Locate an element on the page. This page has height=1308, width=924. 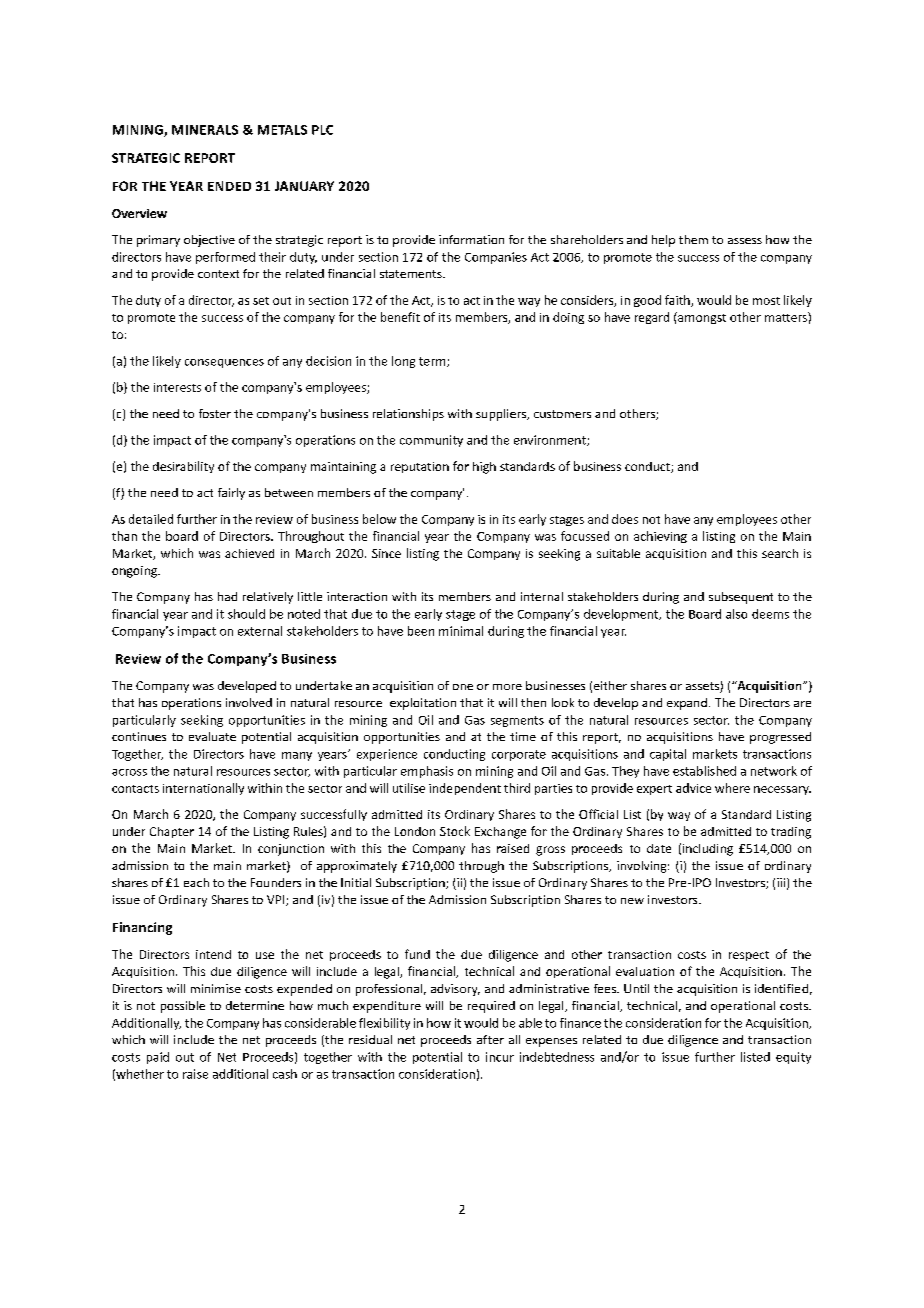
equity is located at coordinates (793, 1058).
